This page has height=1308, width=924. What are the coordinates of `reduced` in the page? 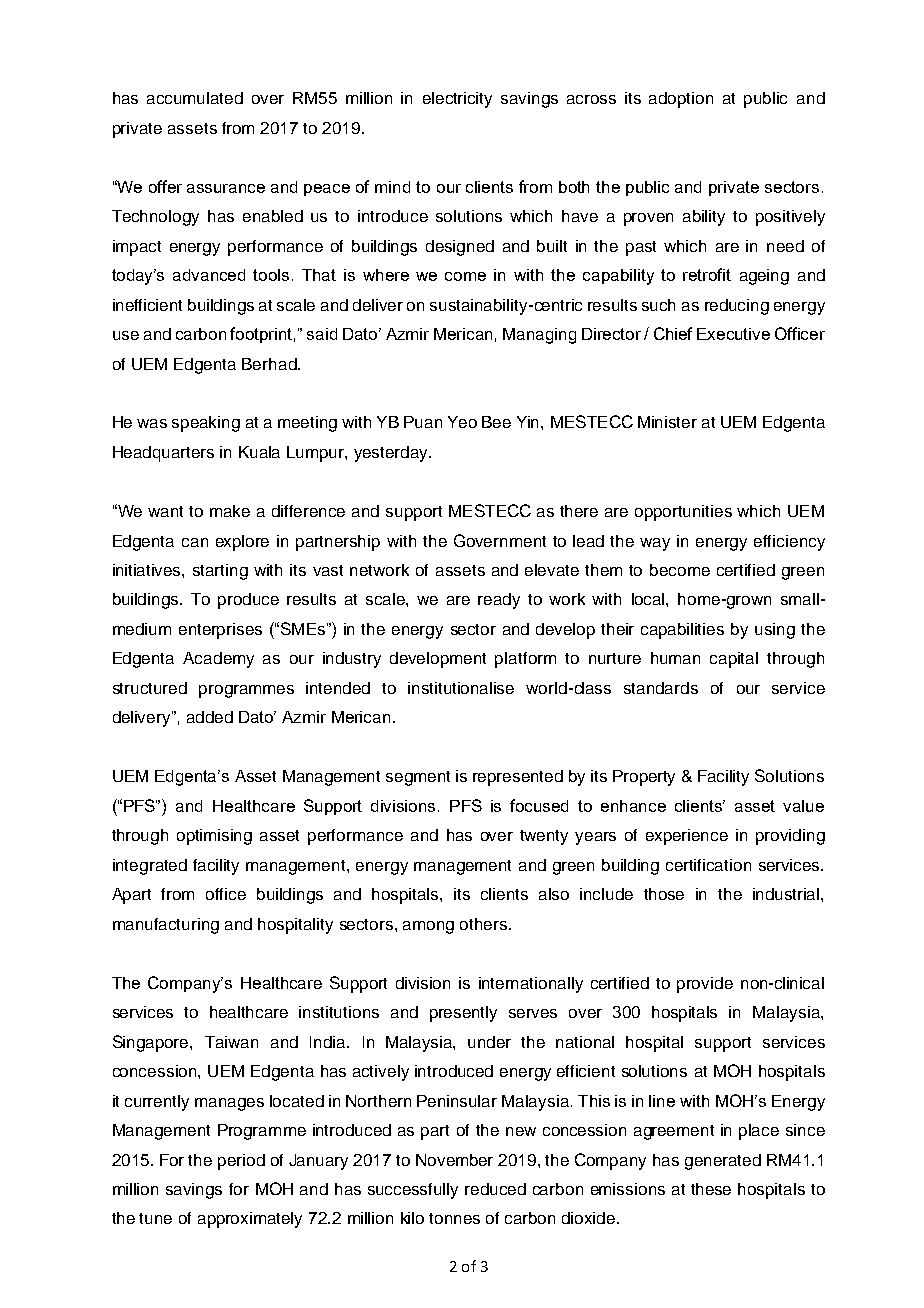 It's located at (495, 1189).
